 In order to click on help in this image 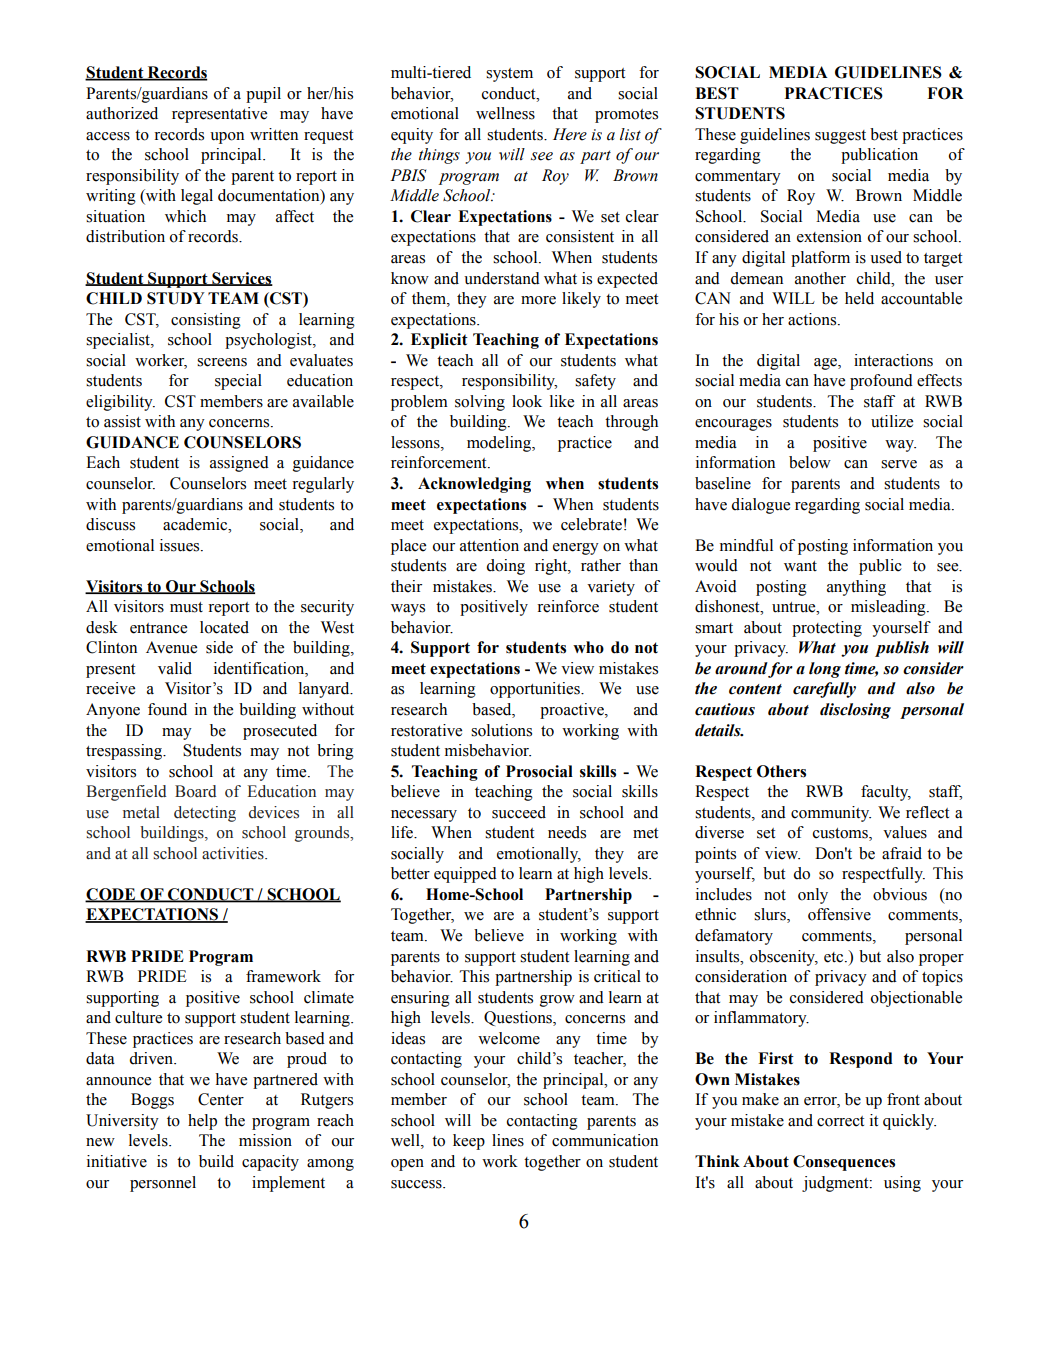, I will do `click(202, 1122)`.
